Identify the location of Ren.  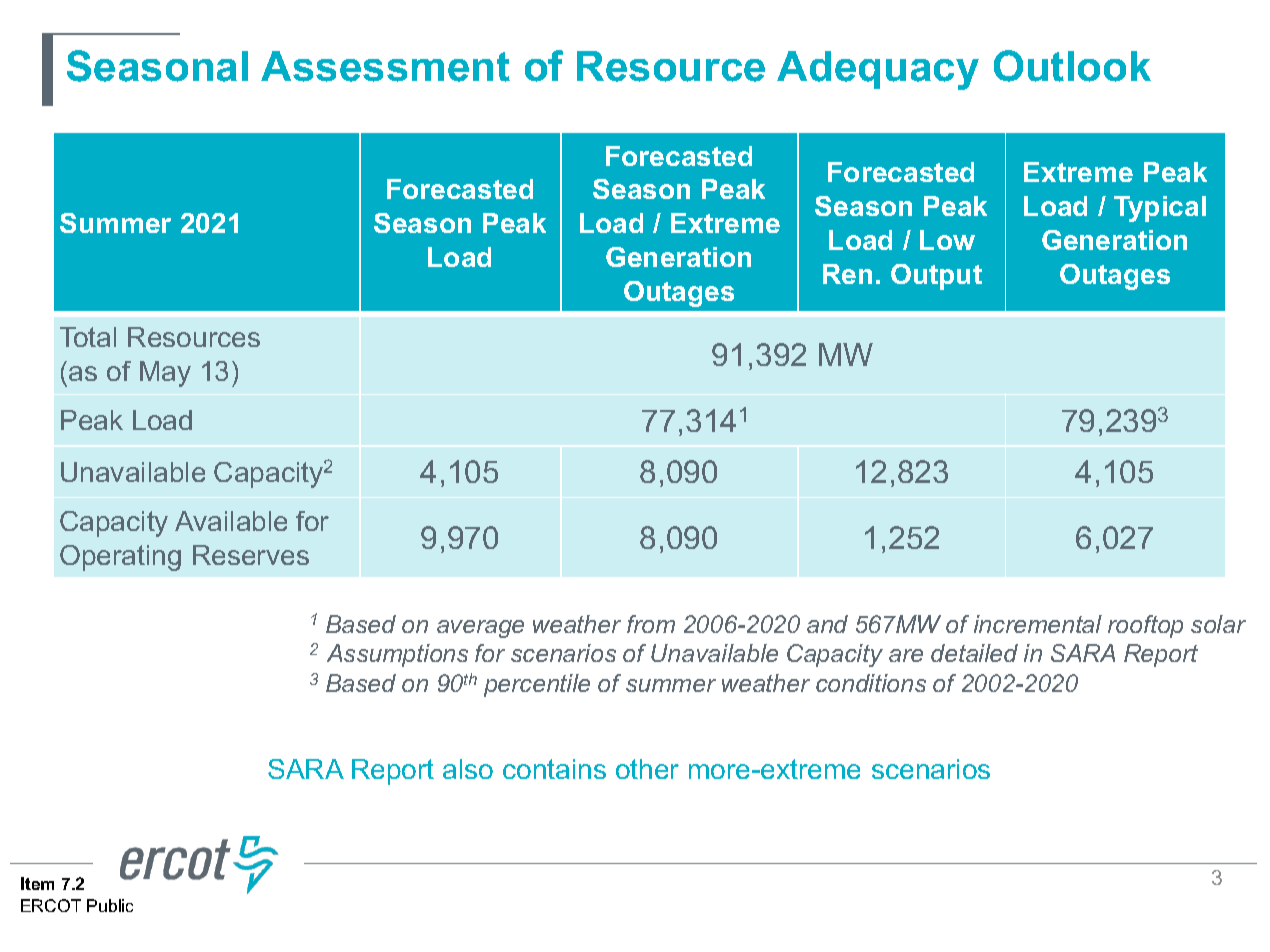
(847, 274).
